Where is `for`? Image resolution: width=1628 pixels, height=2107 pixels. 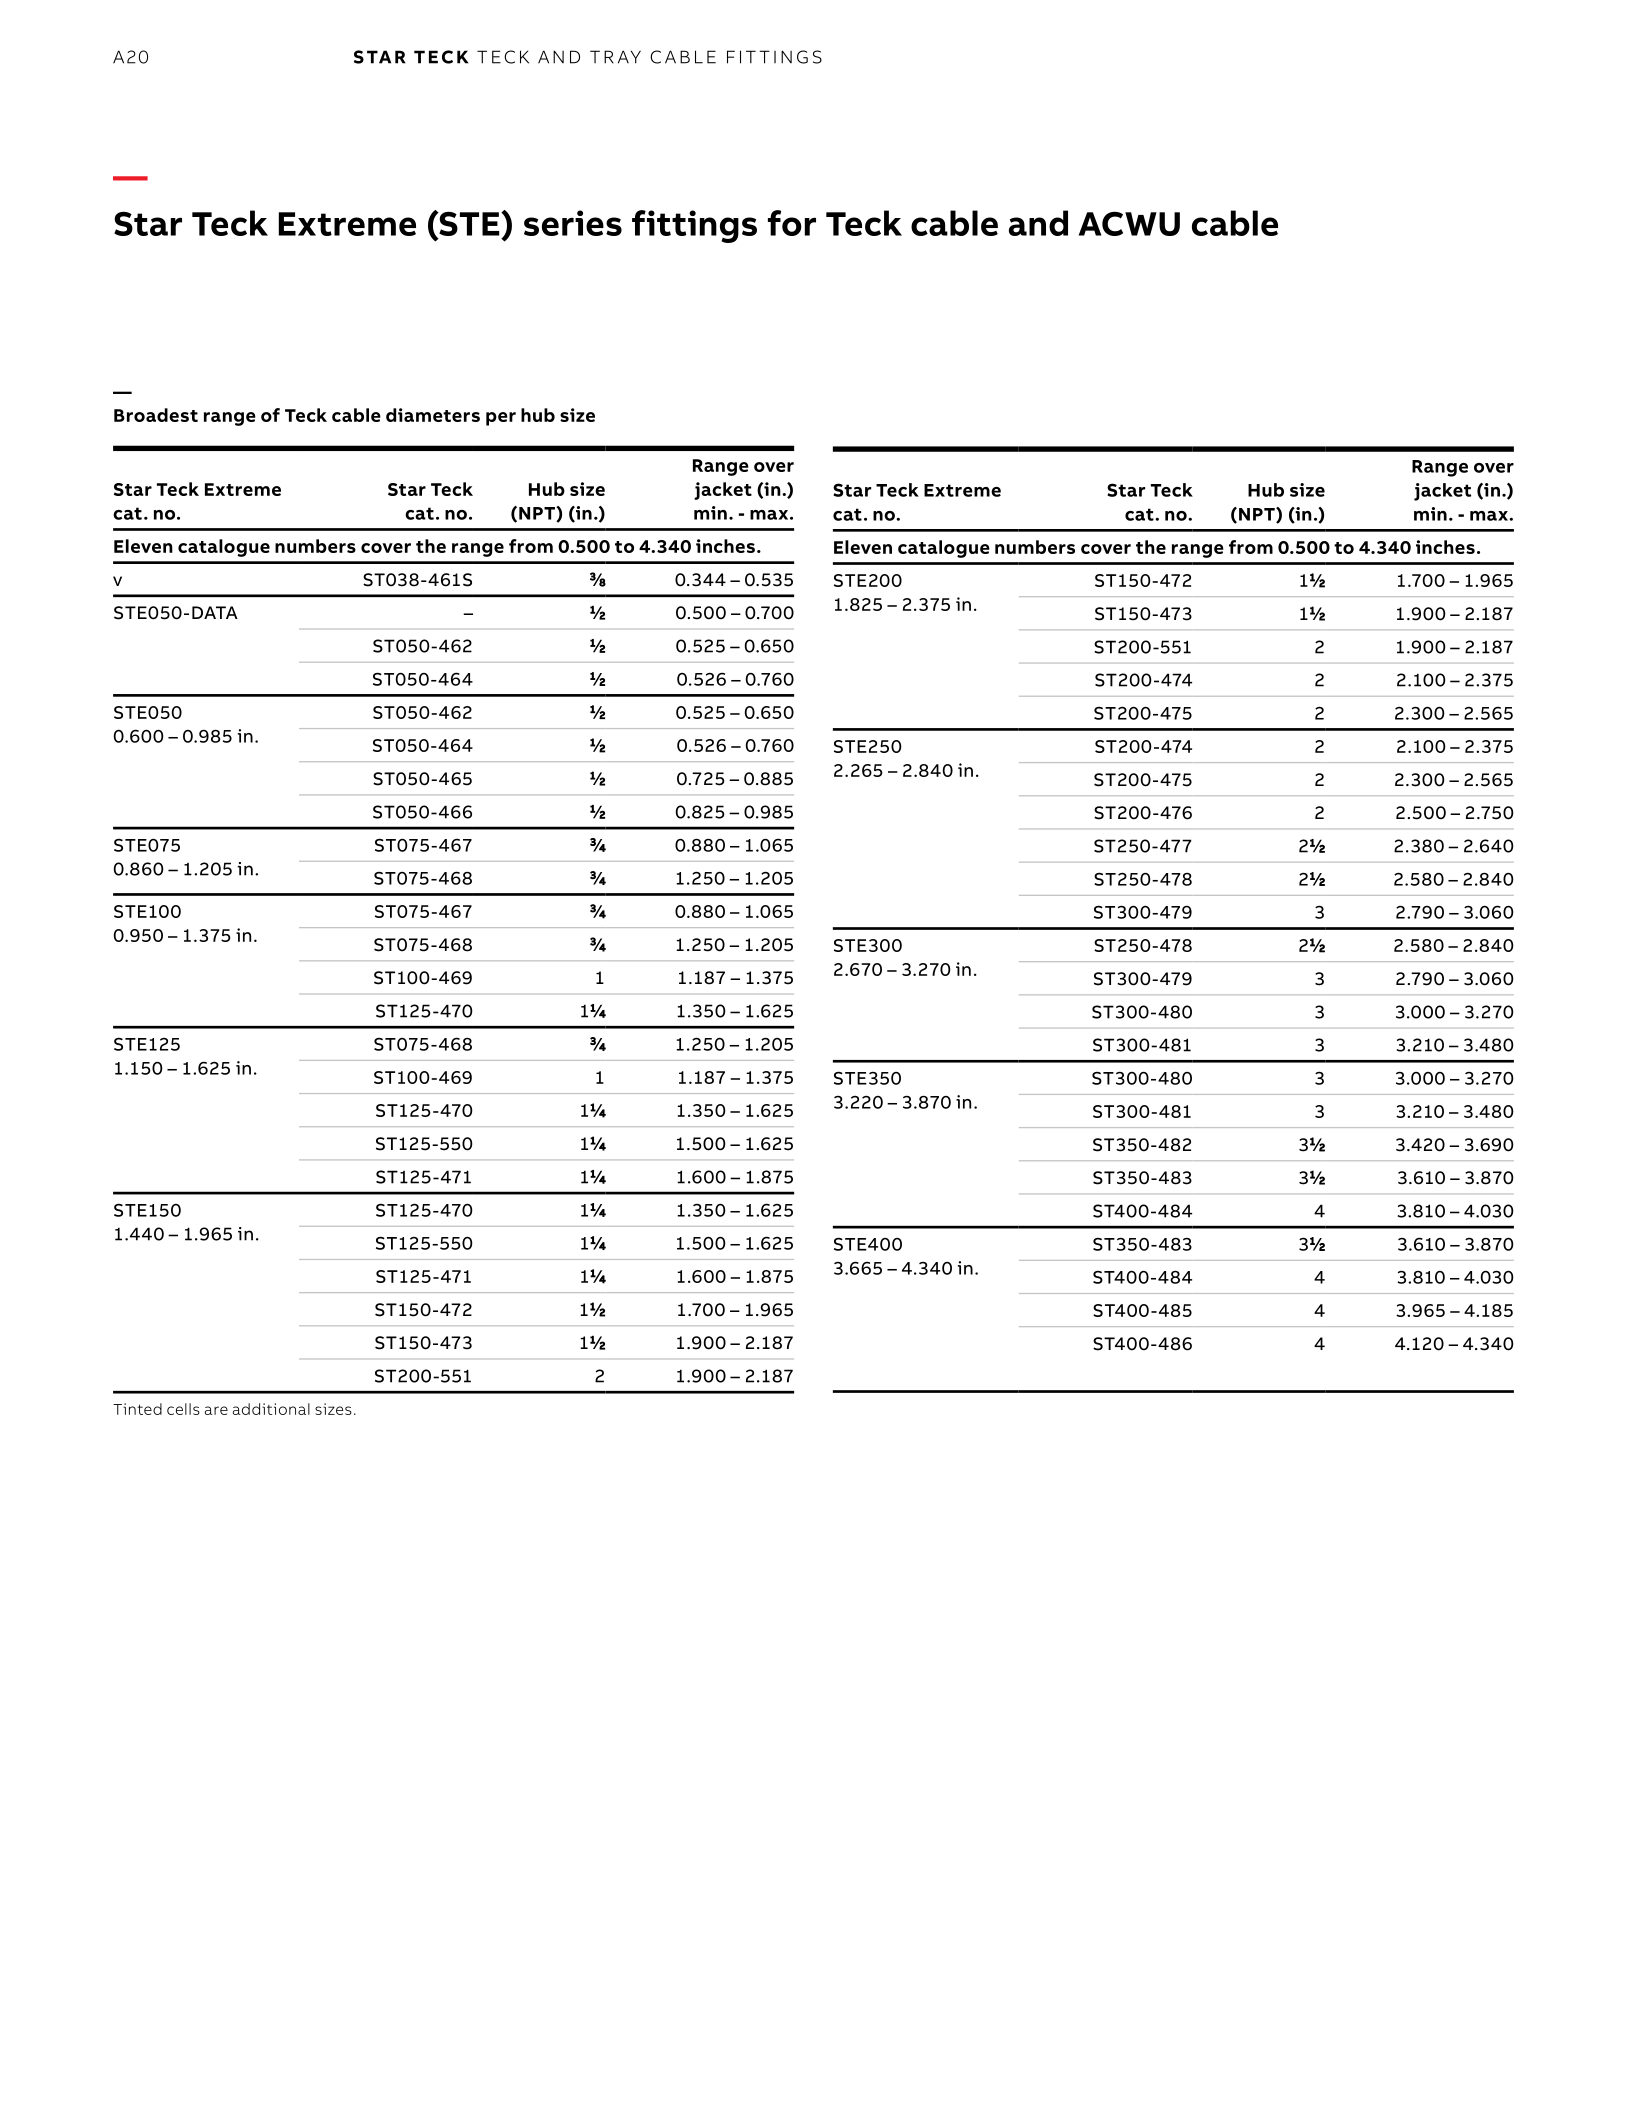 for is located at coordinates (792, 223).
